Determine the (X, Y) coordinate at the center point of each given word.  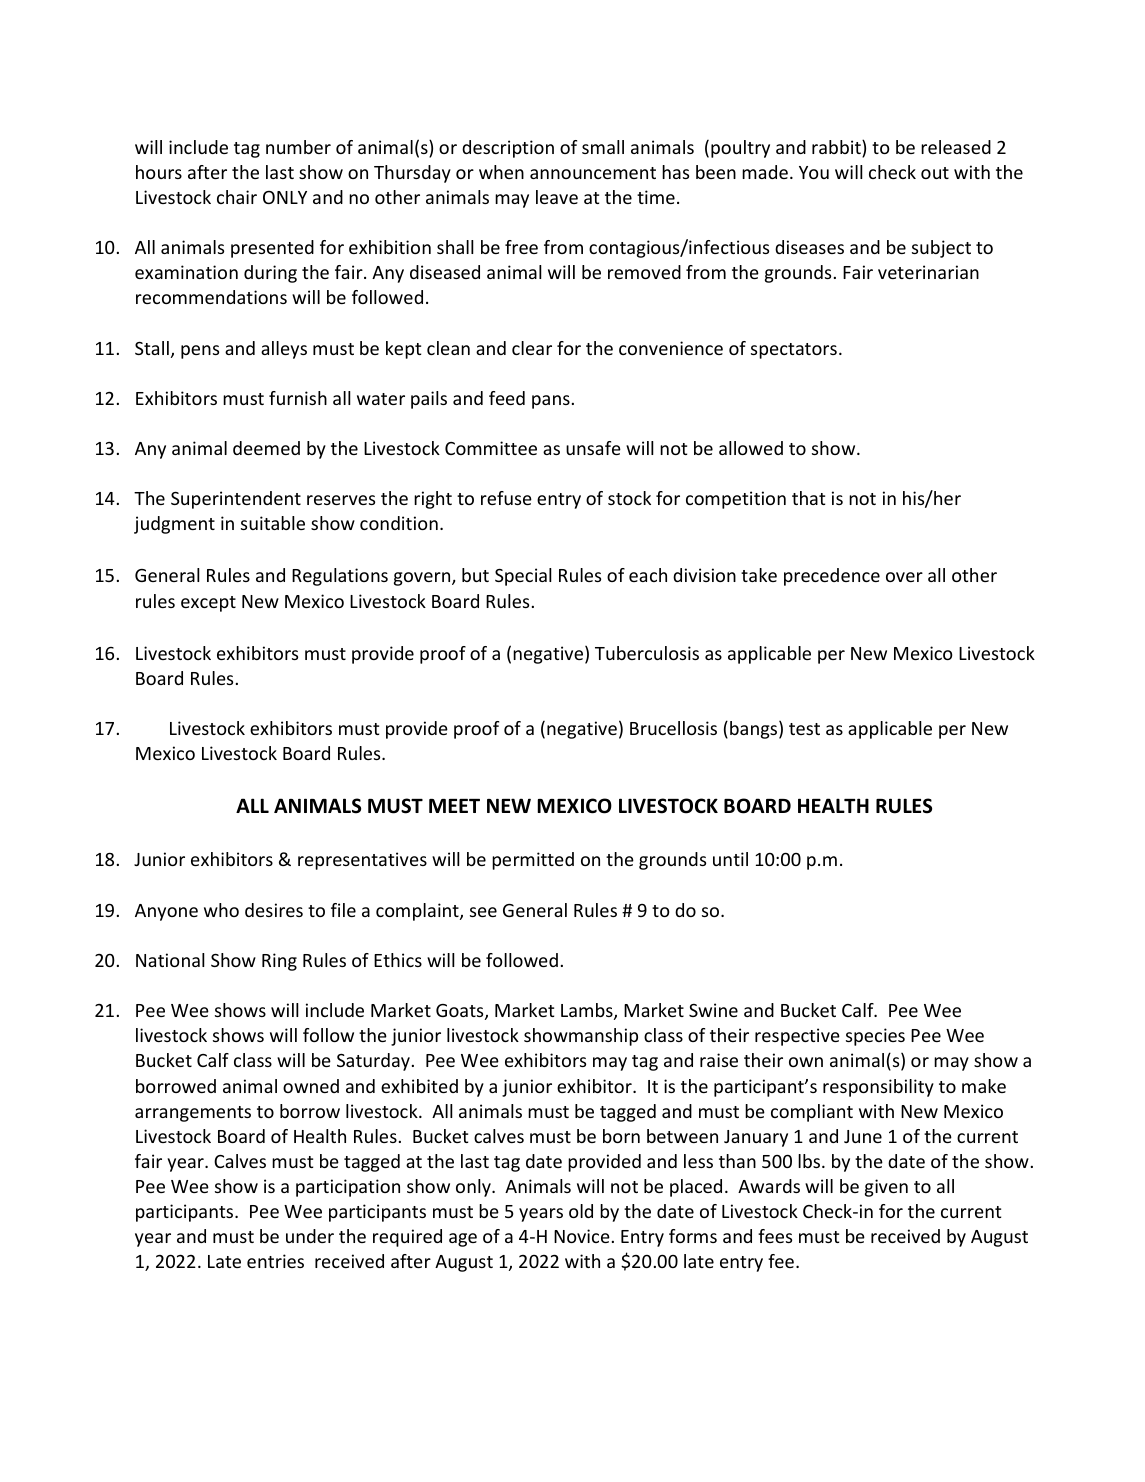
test (804, 729)
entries (275, 1261)
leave (557, 197)
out (935, 173)
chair (237, 197)
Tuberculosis (647, 653)
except (208, 604)
